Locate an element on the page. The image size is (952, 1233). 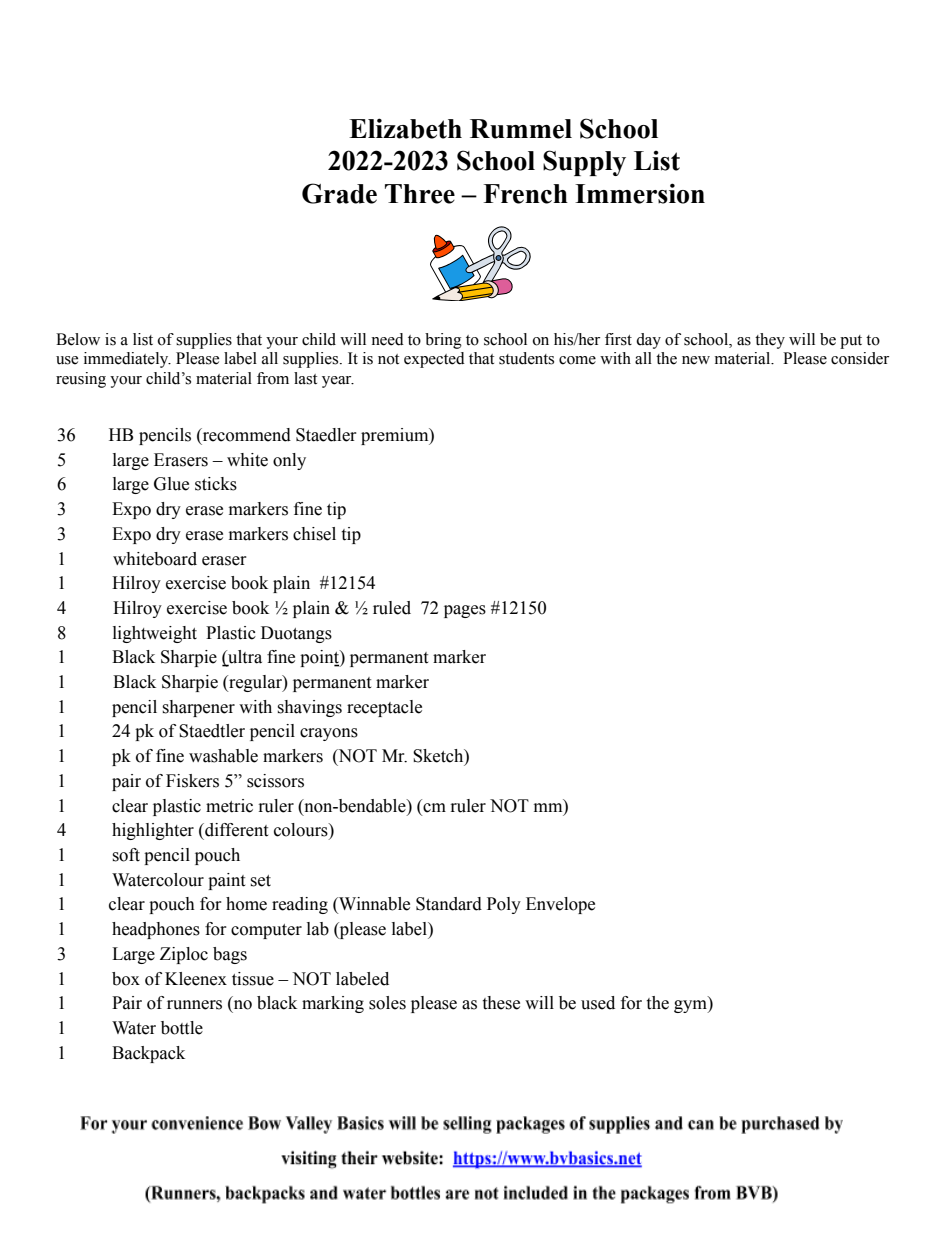
bottle is located at coordinates (182, 1028).
